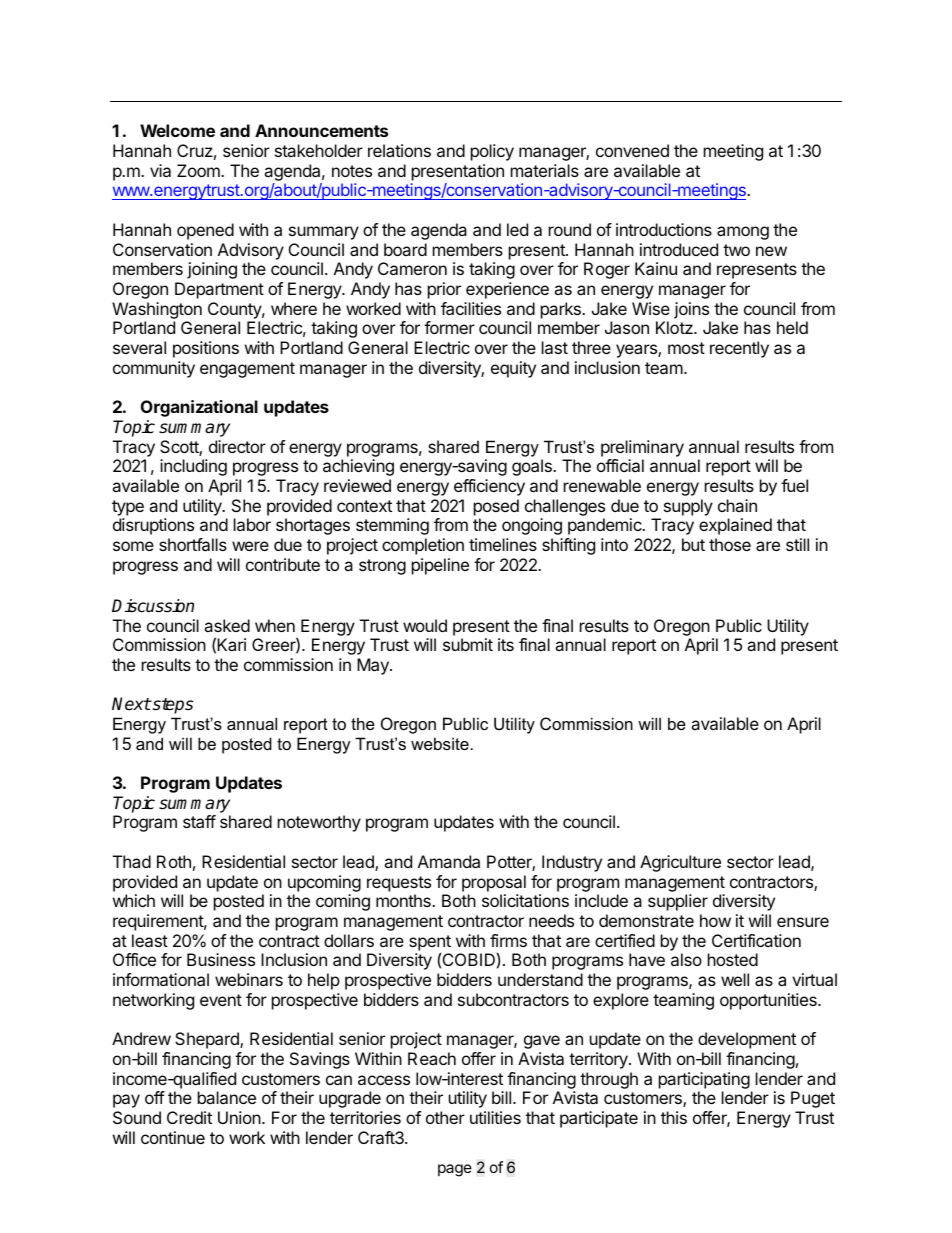 This image has height=1233, width=952. I want to click on submit, so click(468, 644).
